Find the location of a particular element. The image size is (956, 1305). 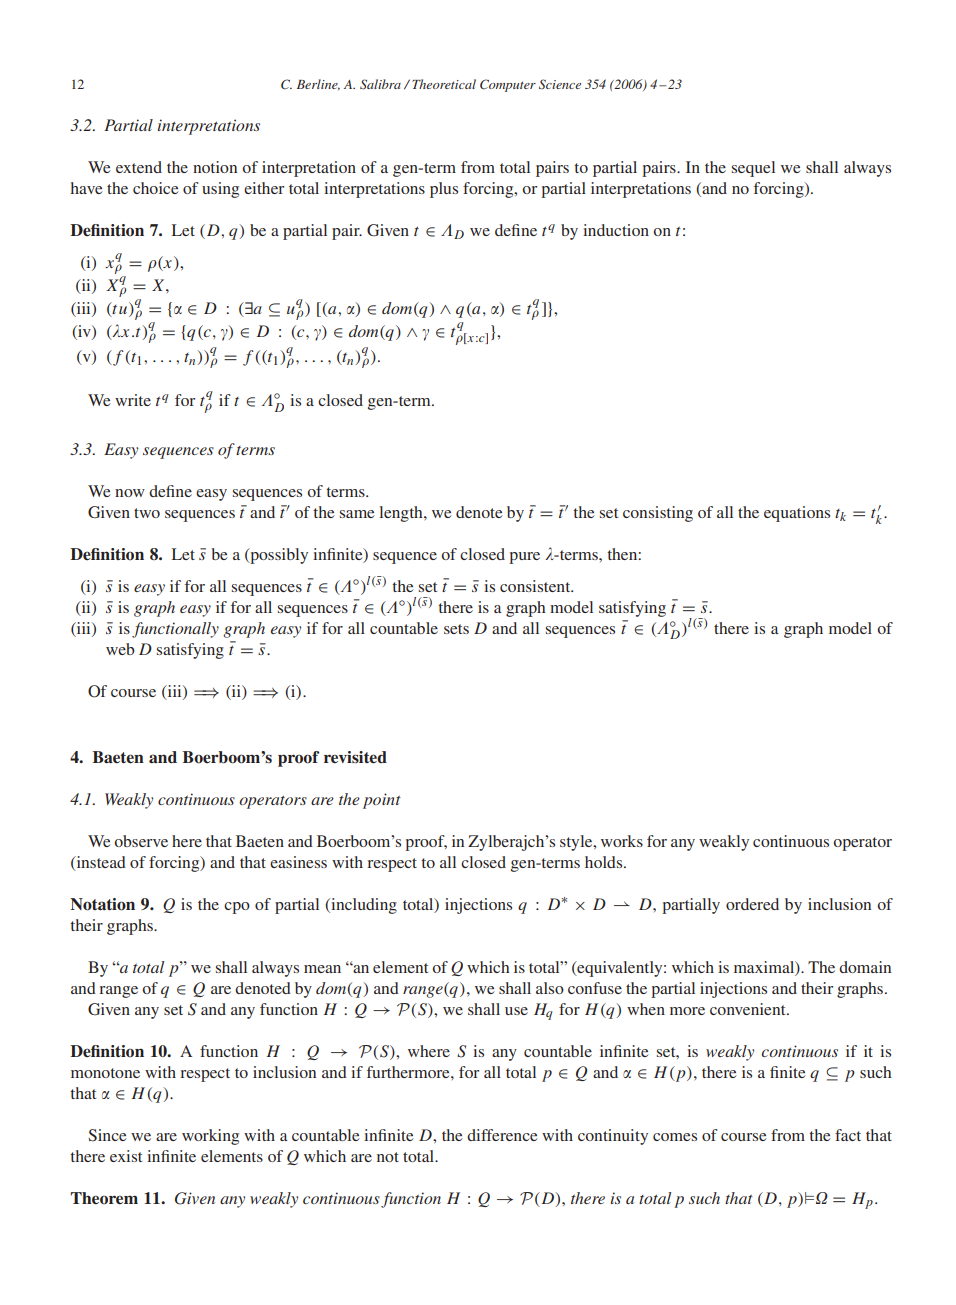

notion is located at coordinates (215, 167).
